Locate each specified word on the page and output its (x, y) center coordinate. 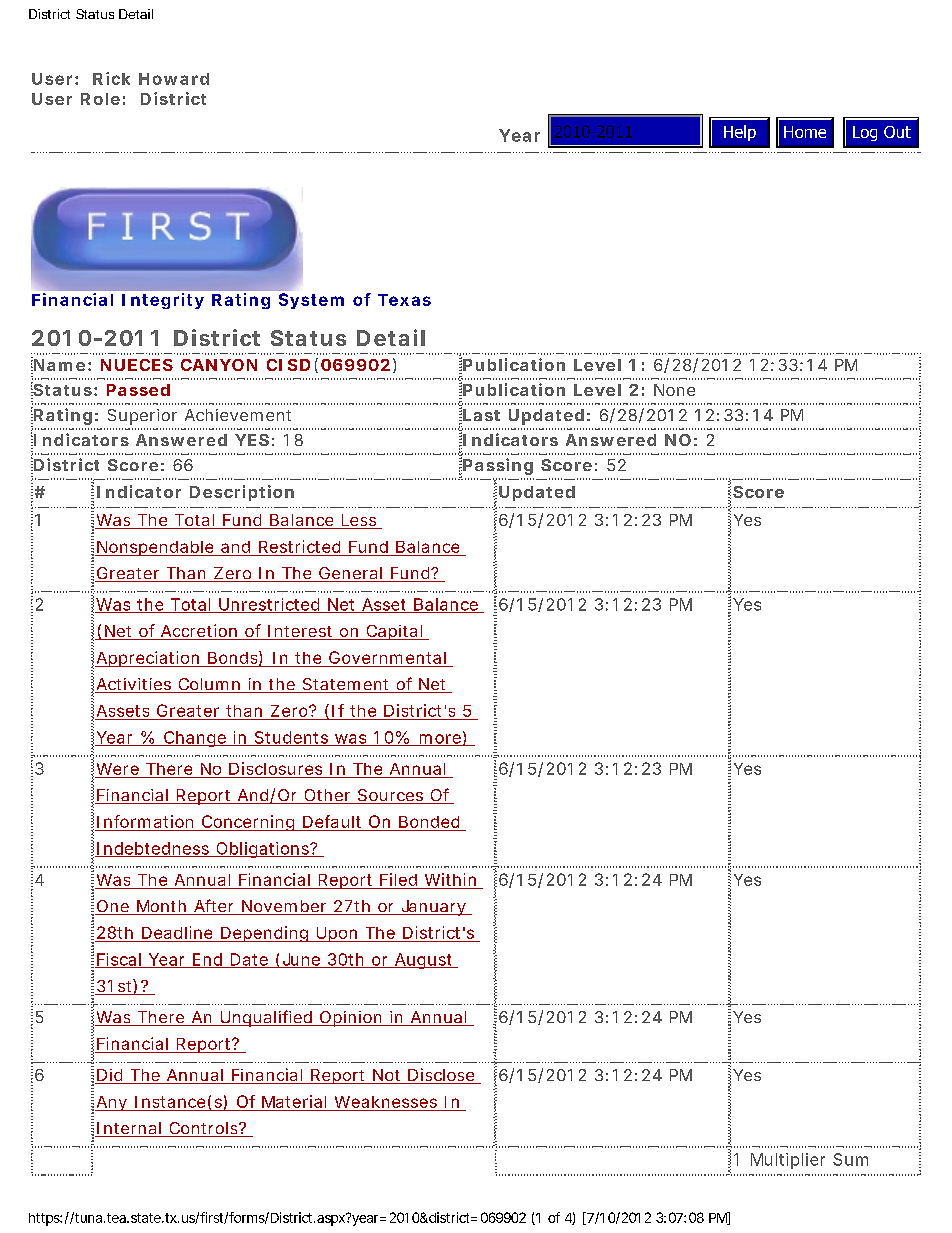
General (350, 574)
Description (242, 493)
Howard (174, 79)
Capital (394, 632)
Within (450, 879)
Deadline (177, 932)
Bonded (429, 822)
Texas (404, 300)
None (674, 390)
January (433, 908)
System (311, 301)
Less (359, 521)
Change (195, 739)
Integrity (163, 301)
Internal (129, 1129)
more (440, 740)
